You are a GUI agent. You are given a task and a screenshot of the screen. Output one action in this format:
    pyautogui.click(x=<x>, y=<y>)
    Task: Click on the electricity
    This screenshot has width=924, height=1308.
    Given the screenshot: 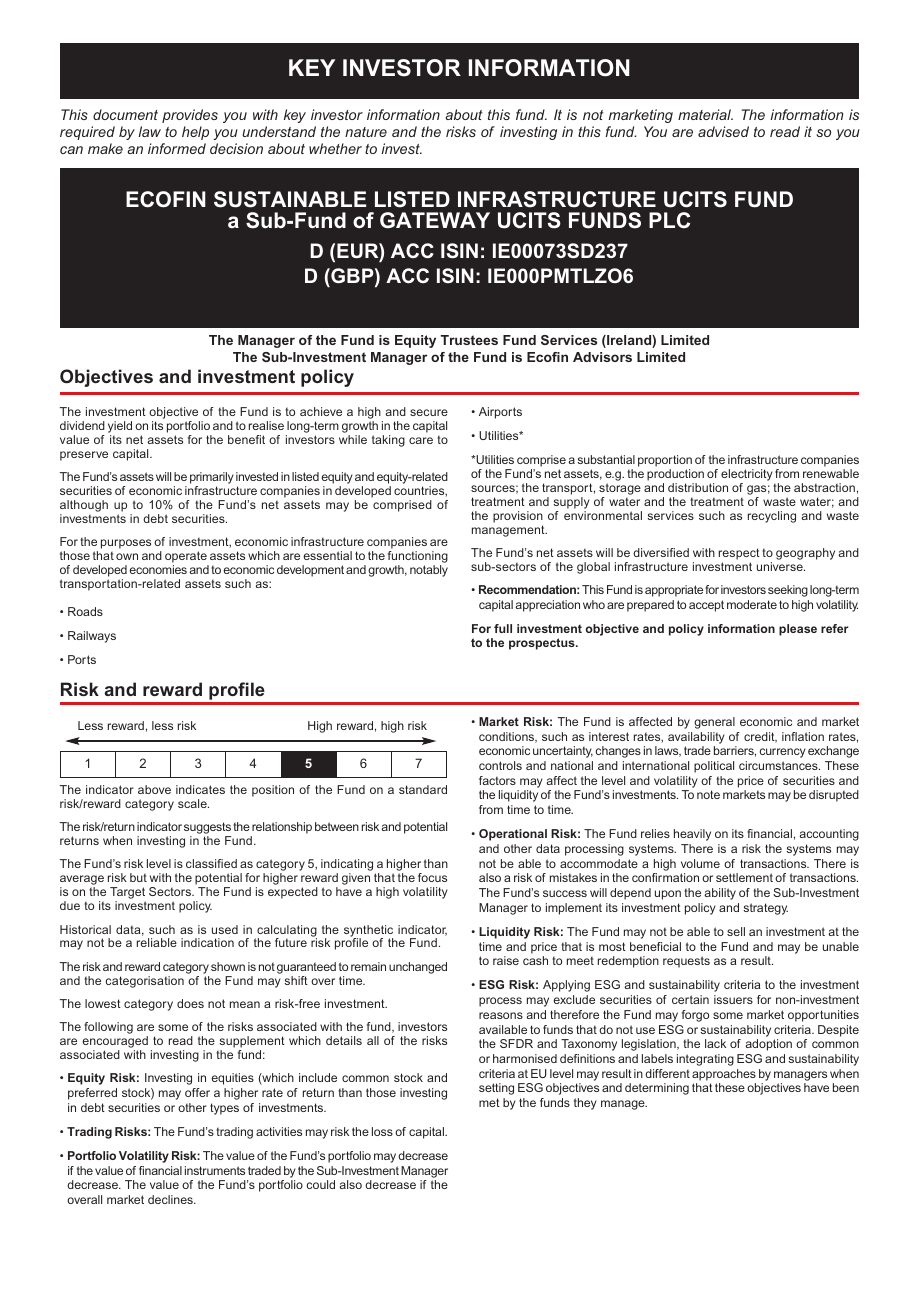 What is the action you would take?
    pyautogui.click(x=747, y=475)
